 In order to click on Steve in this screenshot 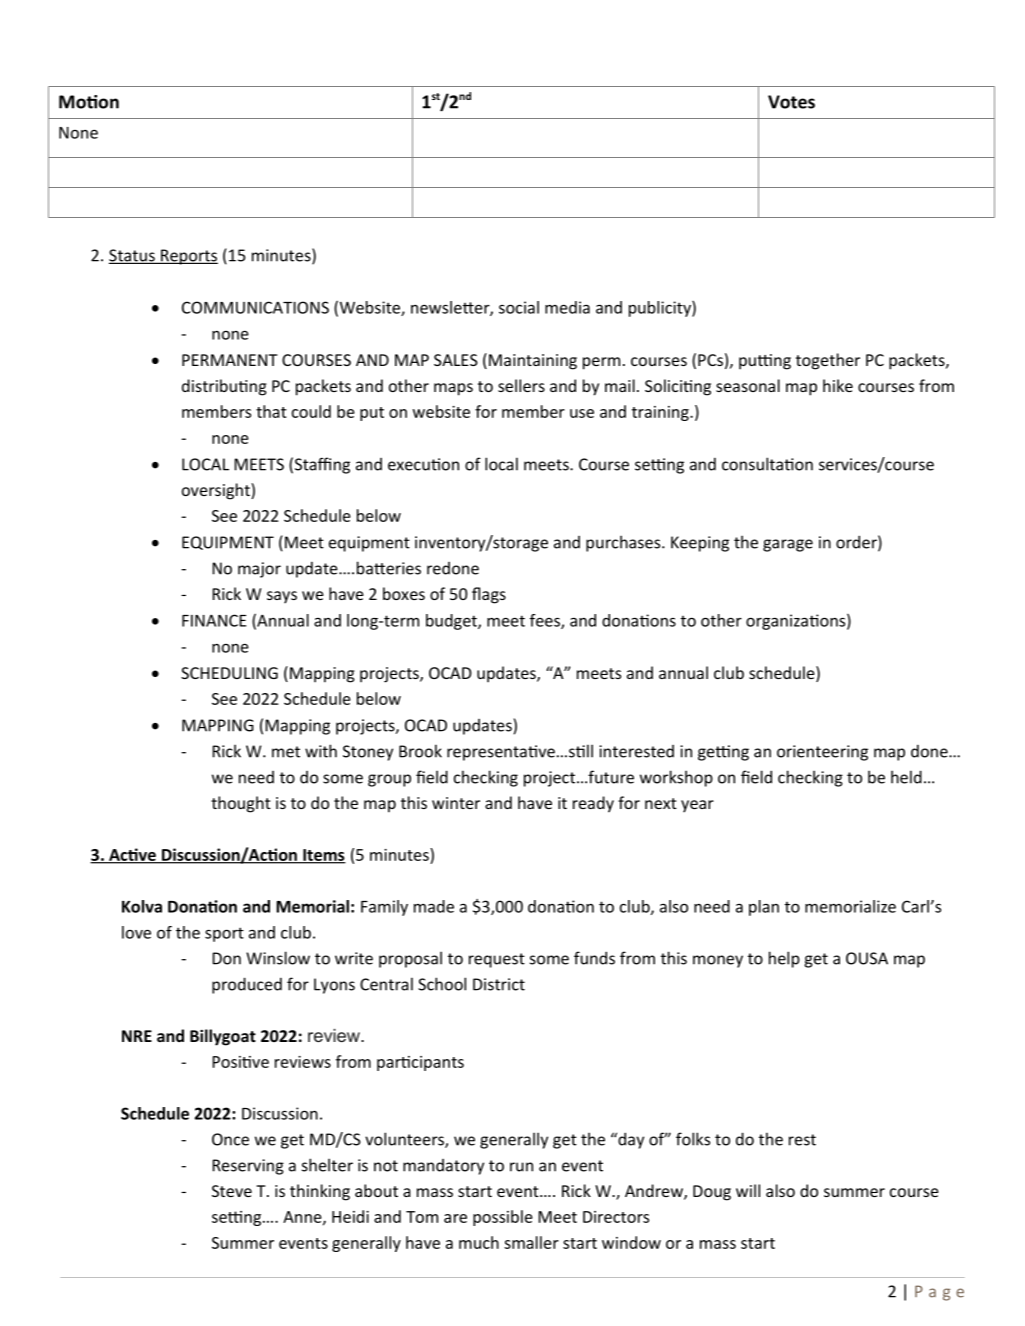, I will do `click(232, 1191)`.
